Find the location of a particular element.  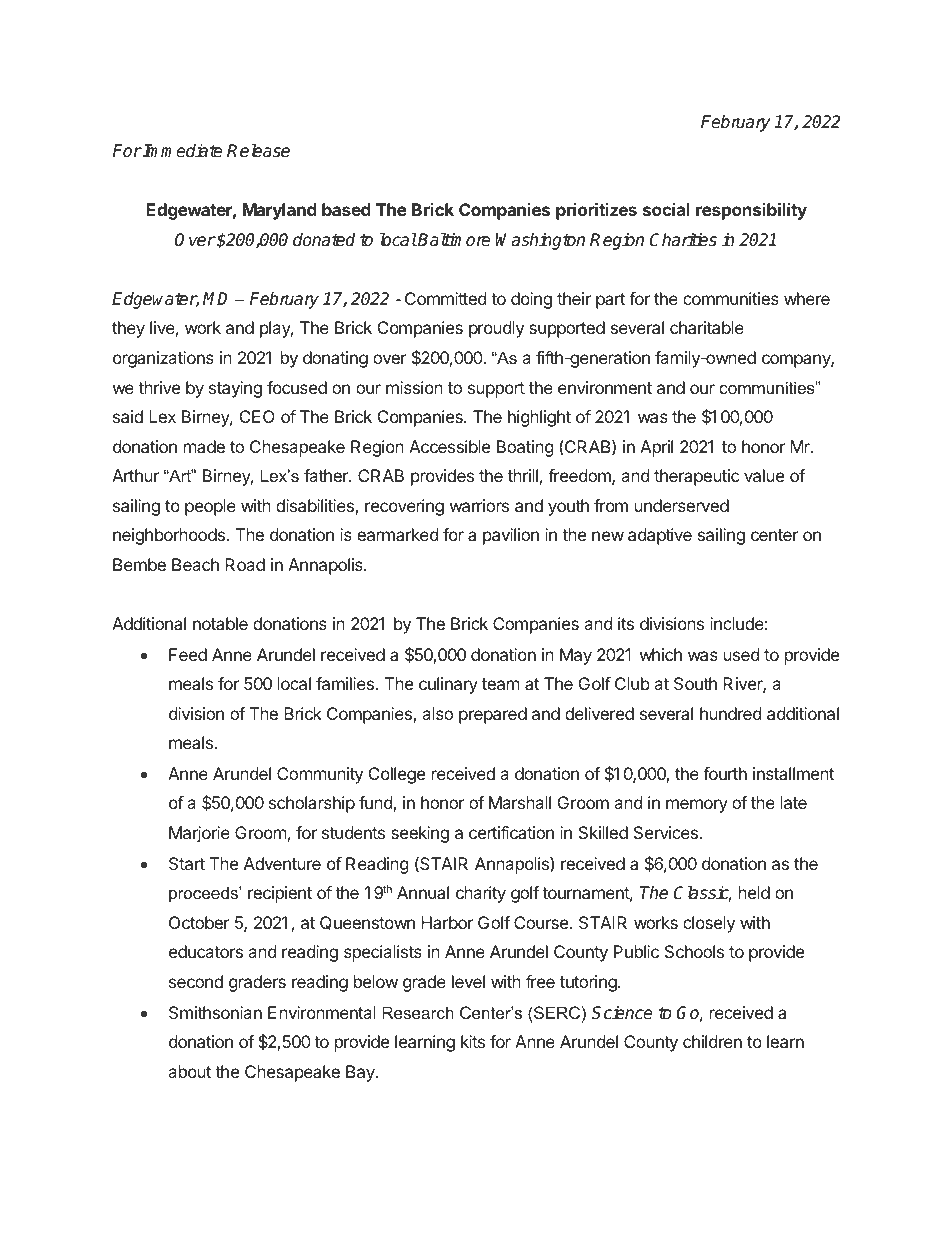

Community is located at coordinates (320, 775).
